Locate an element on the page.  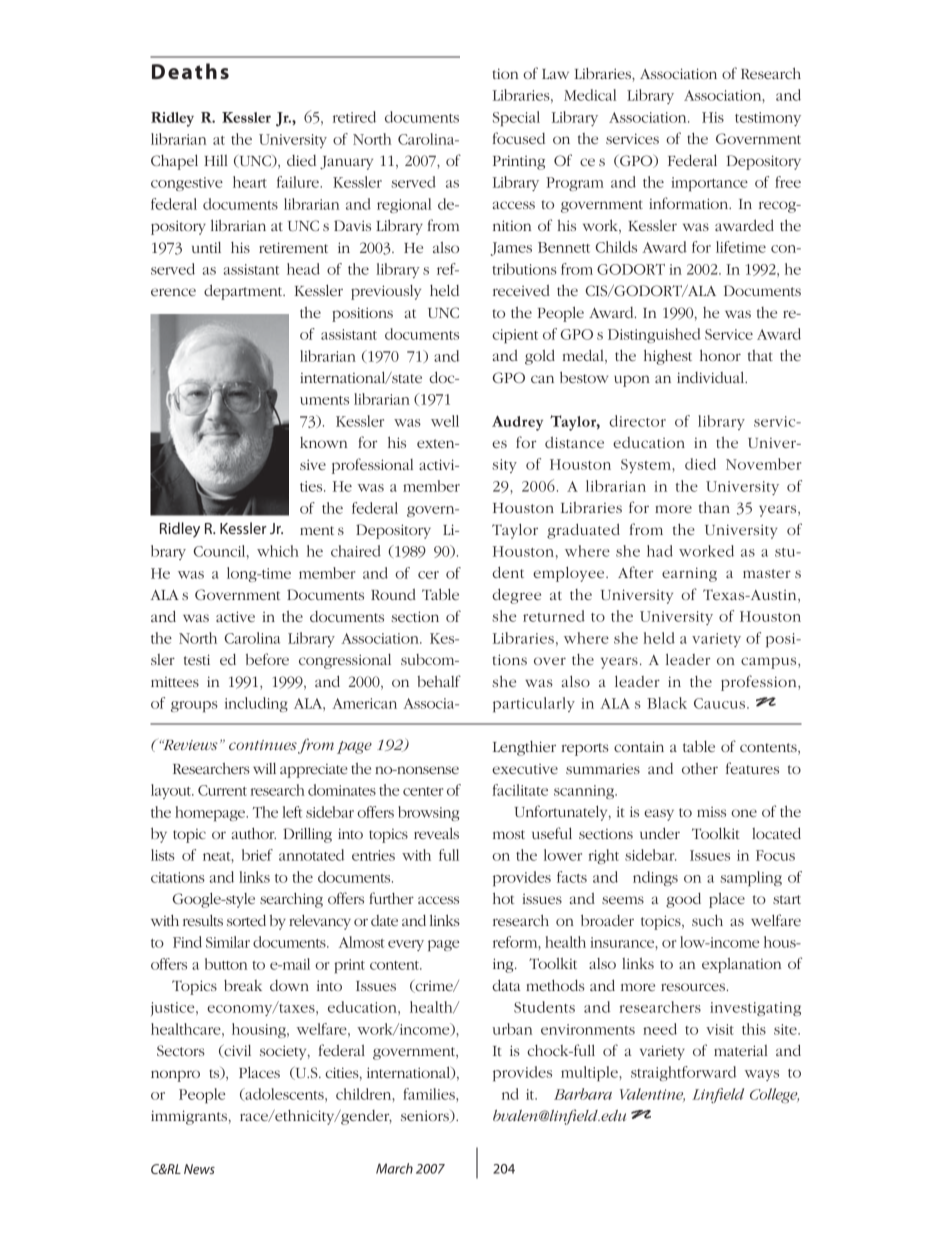
miss is located at coordinates (711, 812).
